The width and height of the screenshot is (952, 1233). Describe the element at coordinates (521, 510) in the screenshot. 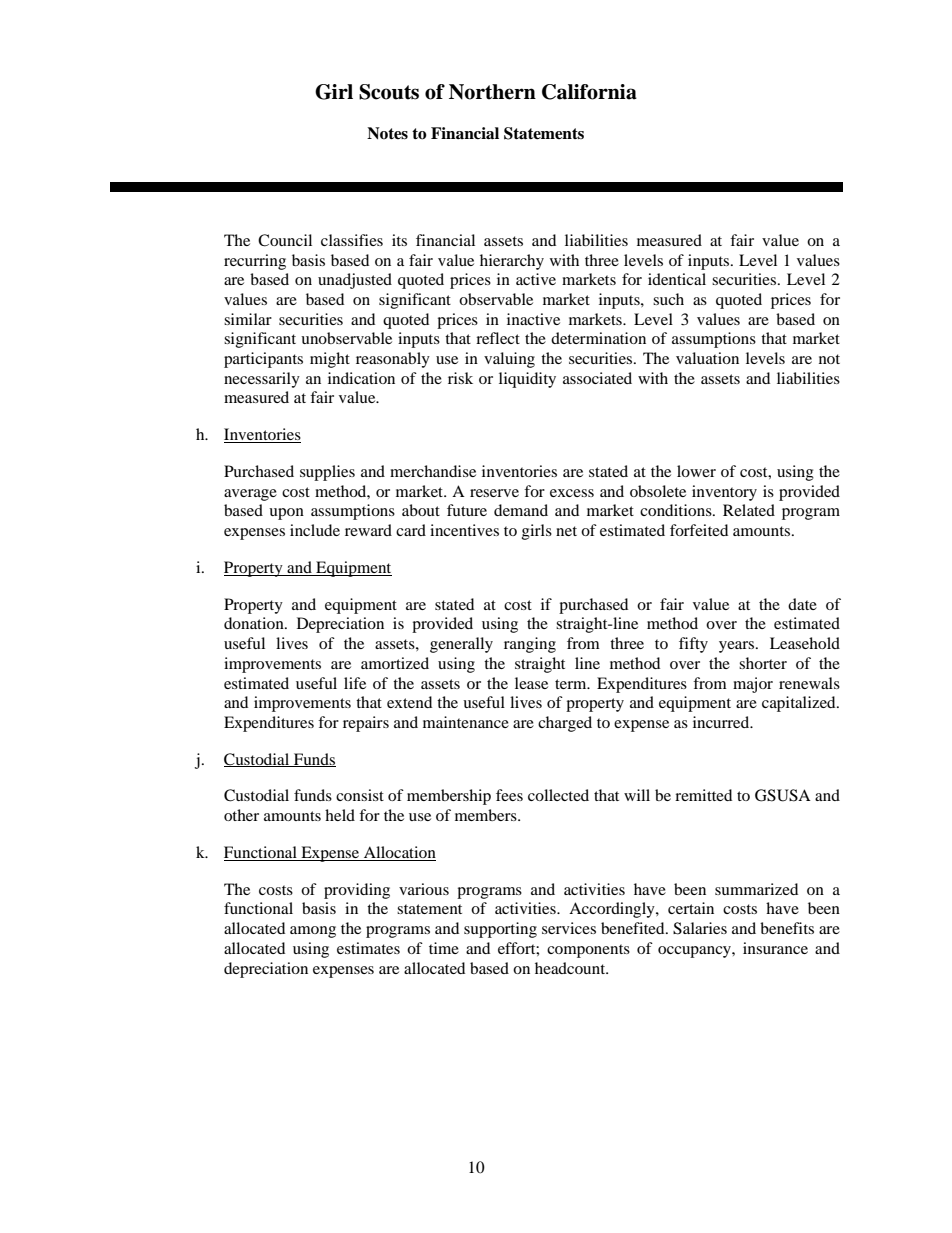

I see `demand` at that location.
